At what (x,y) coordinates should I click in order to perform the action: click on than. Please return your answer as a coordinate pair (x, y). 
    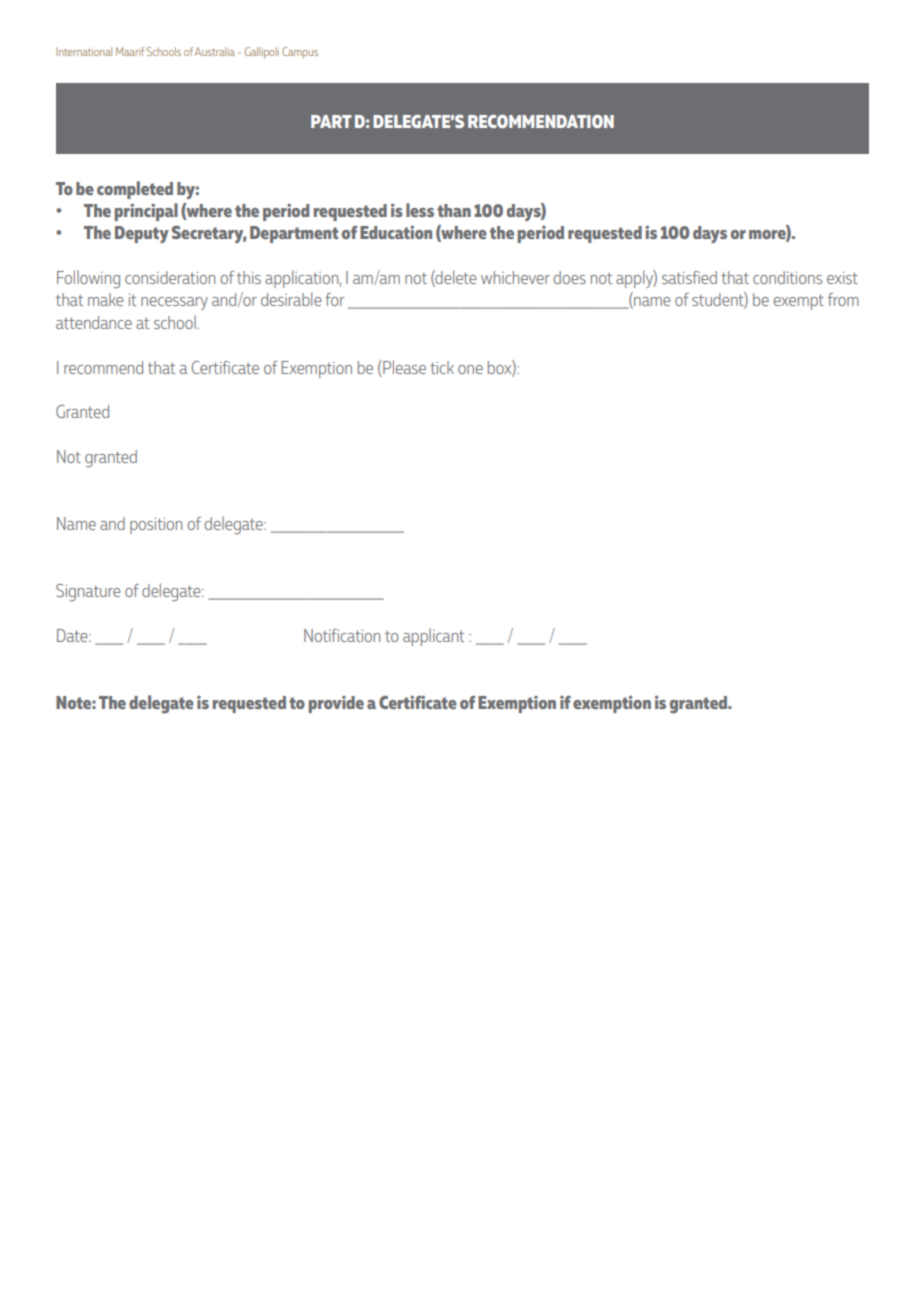
    Looking at the image, I should click on (454, 210).
